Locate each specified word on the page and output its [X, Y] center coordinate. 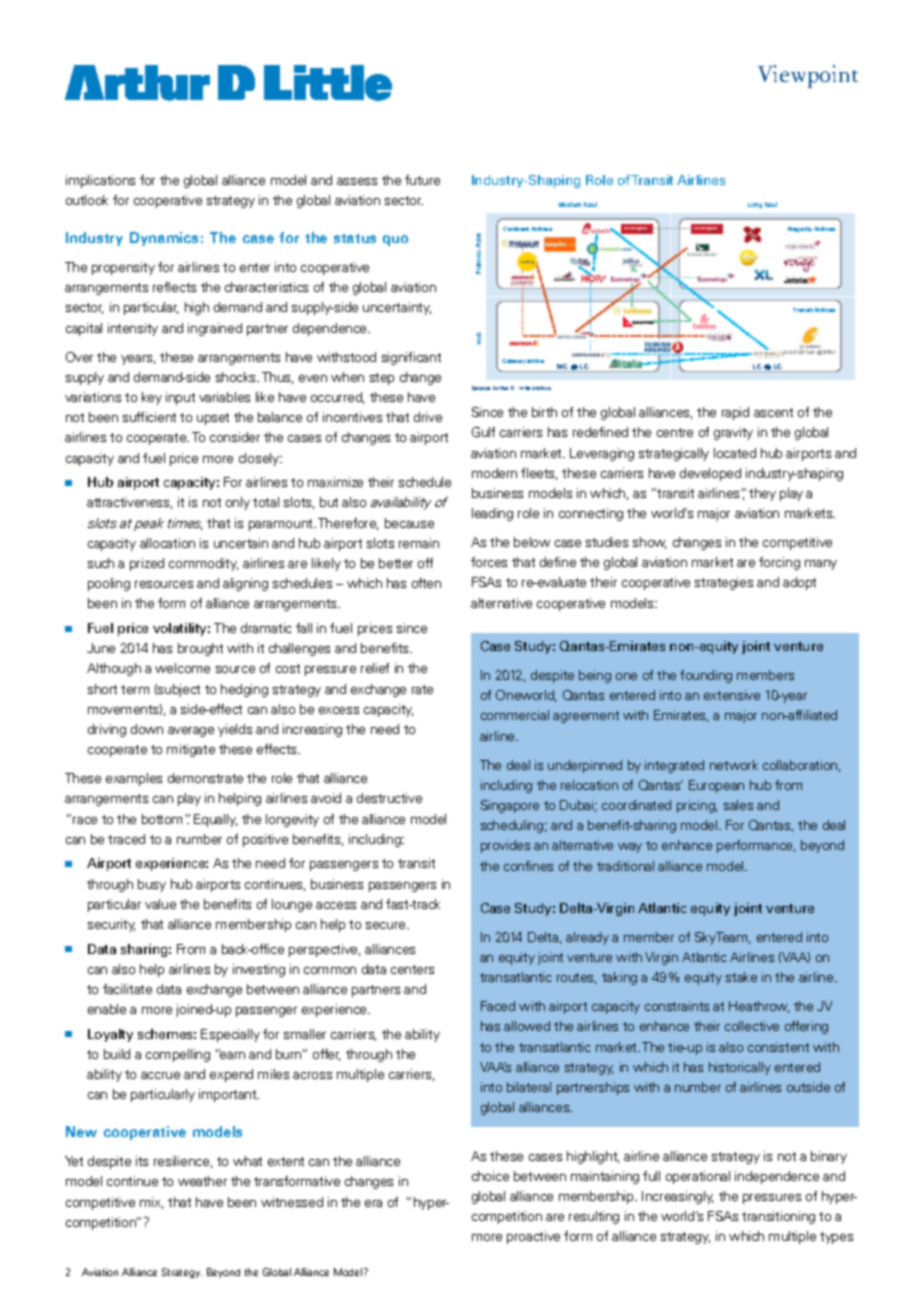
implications [100, 181]
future [422, 180]
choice [490, 1176]
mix [151, 1203]
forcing [779, 563]
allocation [167, 543]
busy [152, 885]
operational [698, 1177]
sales [738, 805]
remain [419, 543]
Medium [570, 204]
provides [505, 846]
